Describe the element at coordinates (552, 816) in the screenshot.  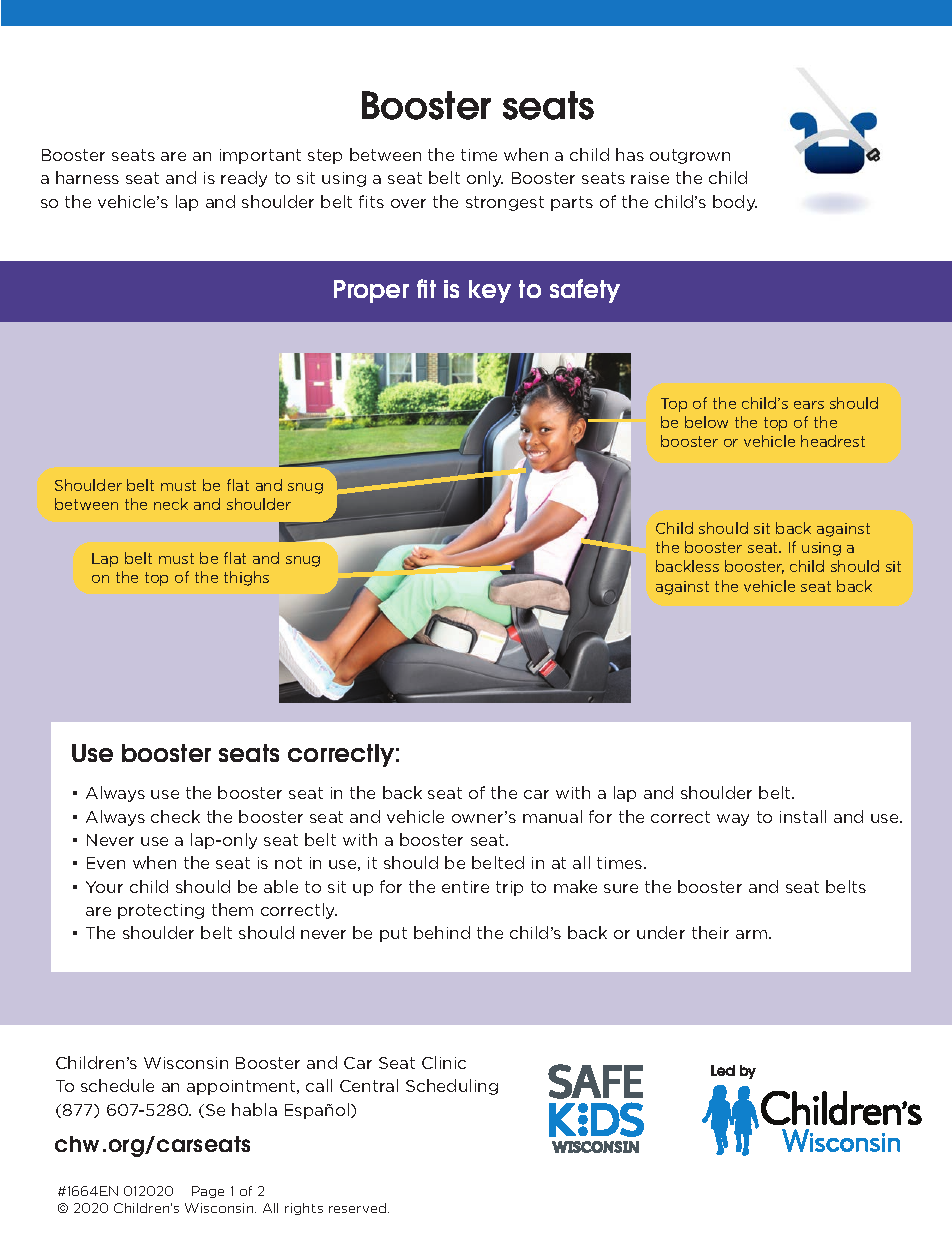
I see `manual` at that location.
